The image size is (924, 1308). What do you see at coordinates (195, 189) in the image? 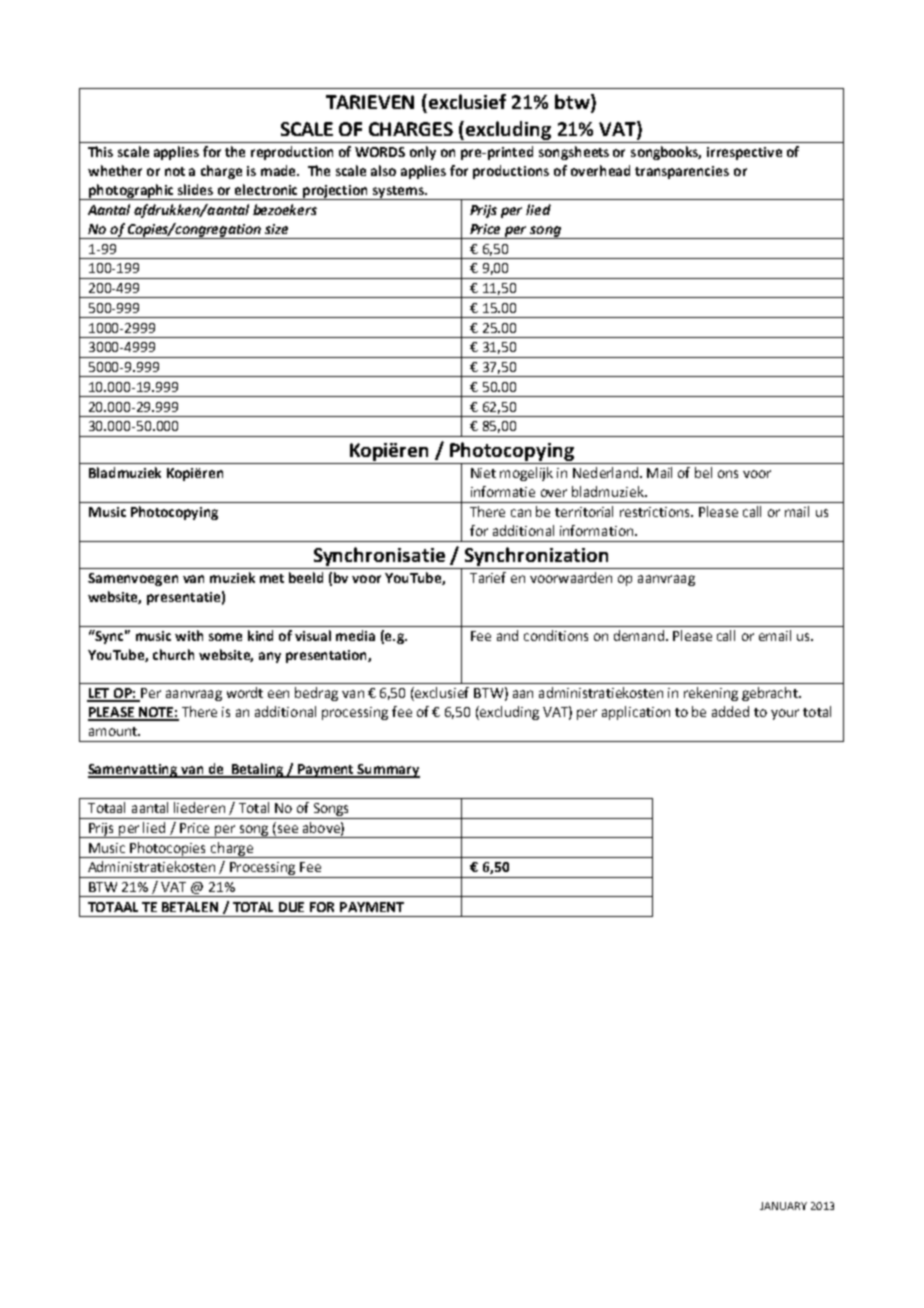
I see `slides` at bounding box center [195, 189].
